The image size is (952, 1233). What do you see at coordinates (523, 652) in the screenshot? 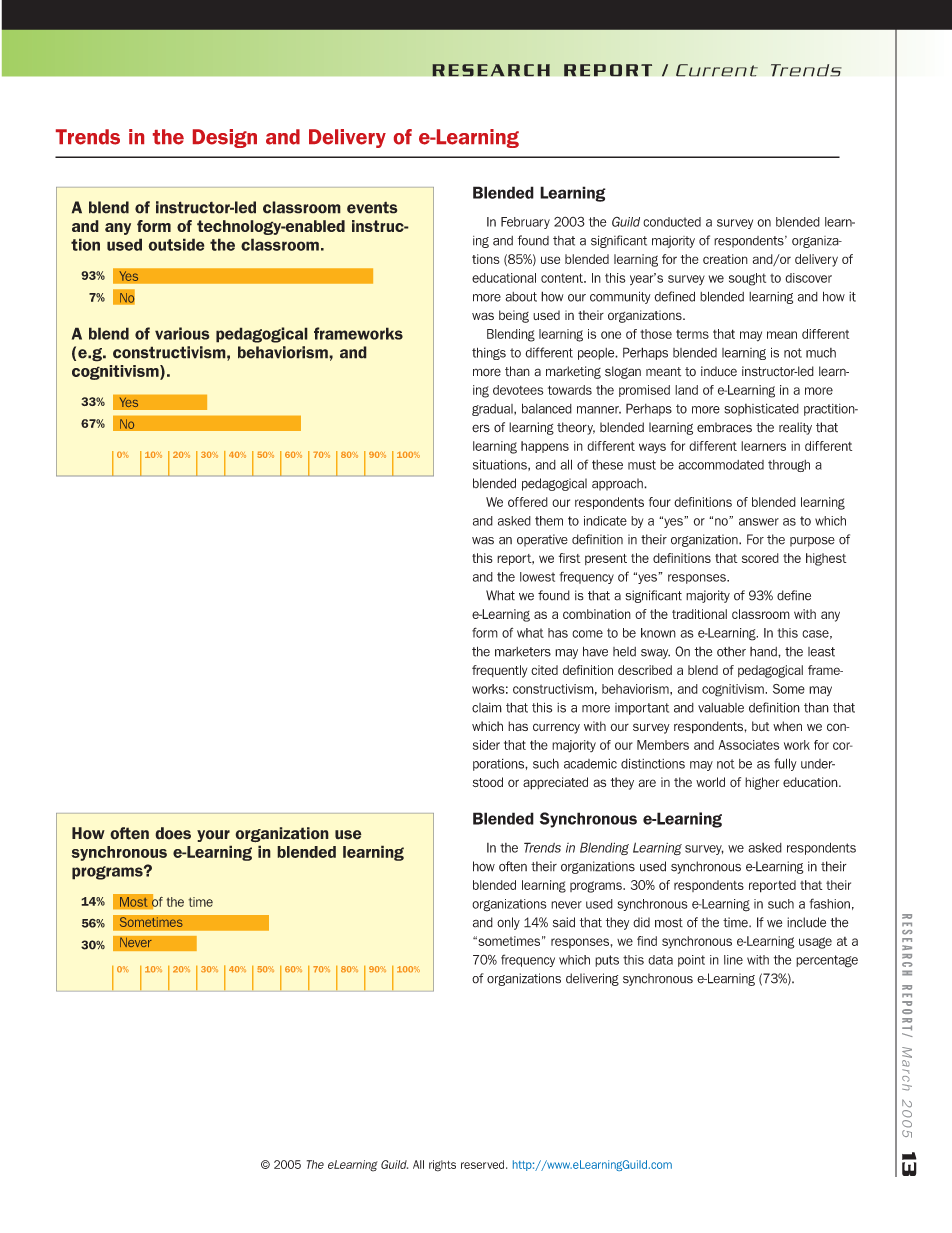
I see `marketers` at bounding box center [523, 652].
